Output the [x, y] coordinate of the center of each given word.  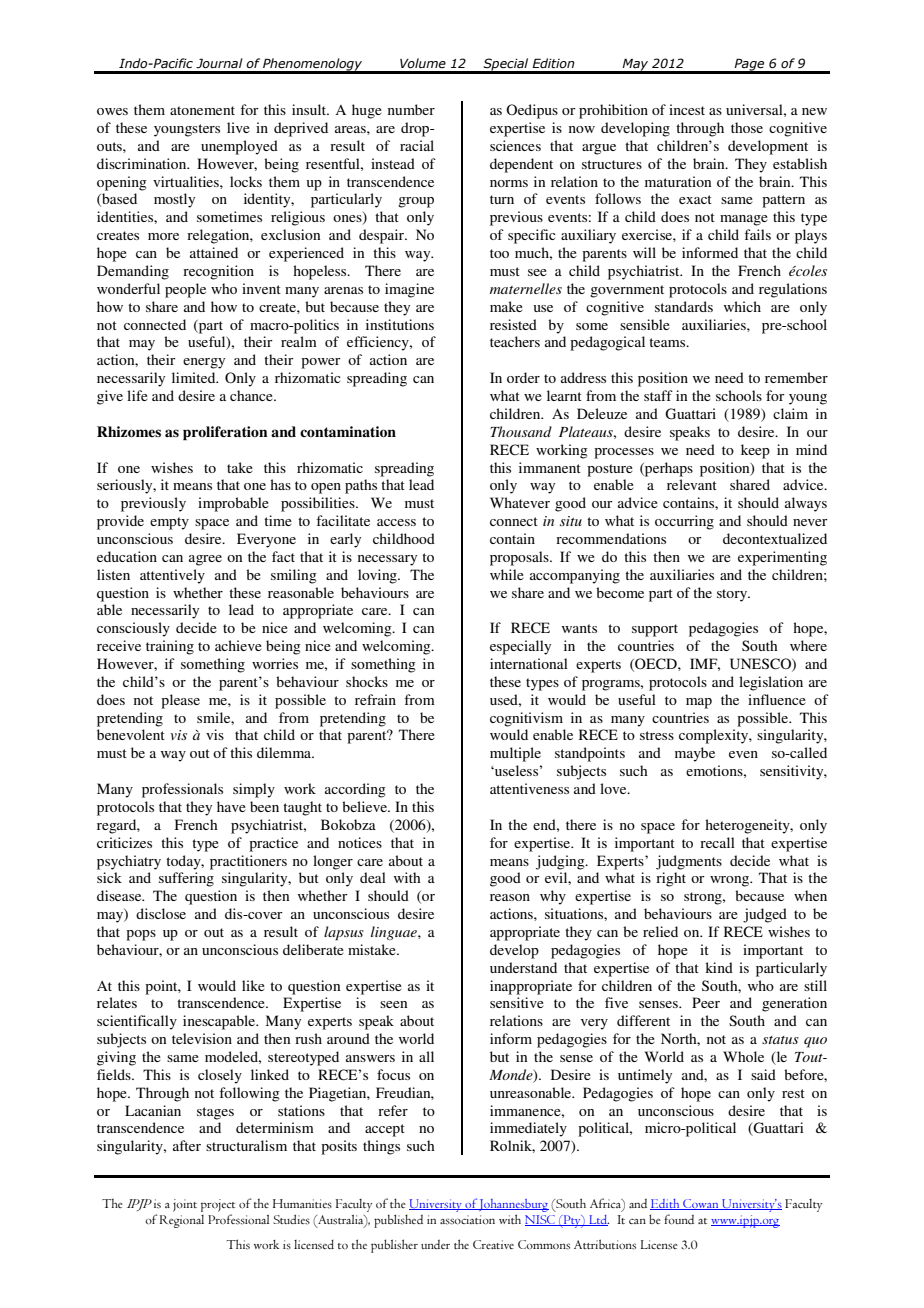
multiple [515, 754]
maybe [695, 754]
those [747, 127]
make [506, 306]
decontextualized [775, 538]
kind [719, 967]
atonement [202, 110]
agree [205, 560]
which [742, 306]
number [411, 109]
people [185, 290]
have [231, 806]
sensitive [517, 1002]
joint [185, 1205]
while [507, 574]
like [253, 985]
